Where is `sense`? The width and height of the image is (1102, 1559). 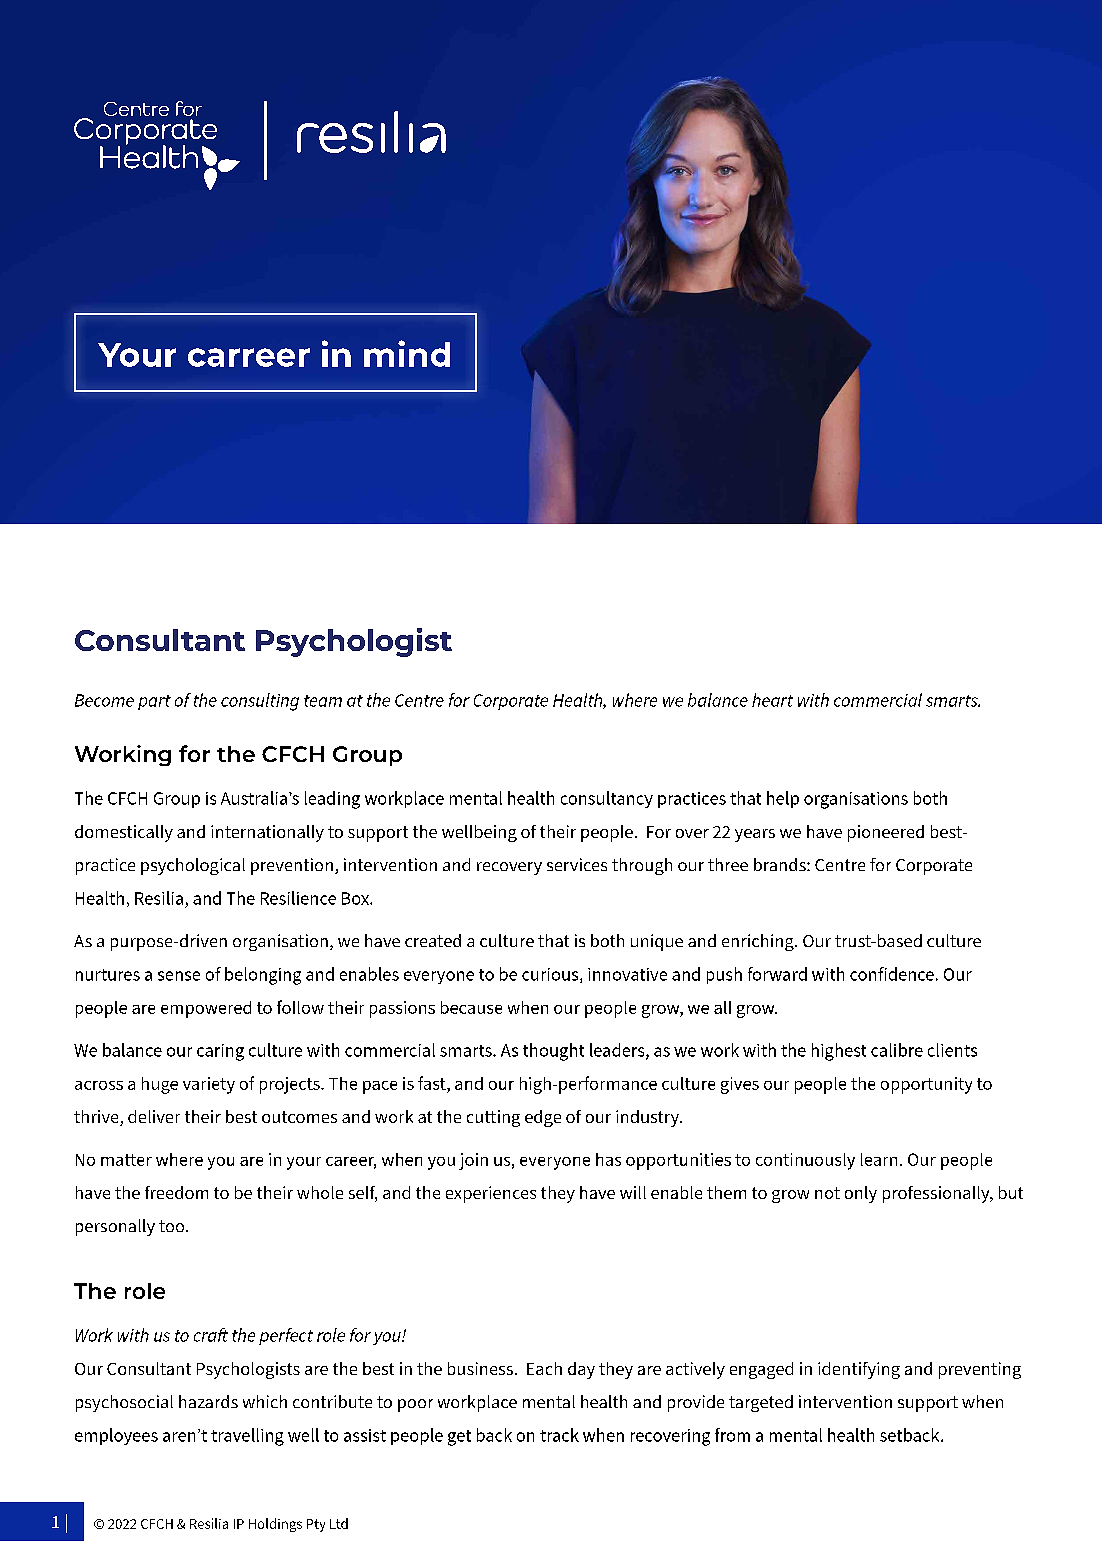 sense is located at coordinates (179, 976).
